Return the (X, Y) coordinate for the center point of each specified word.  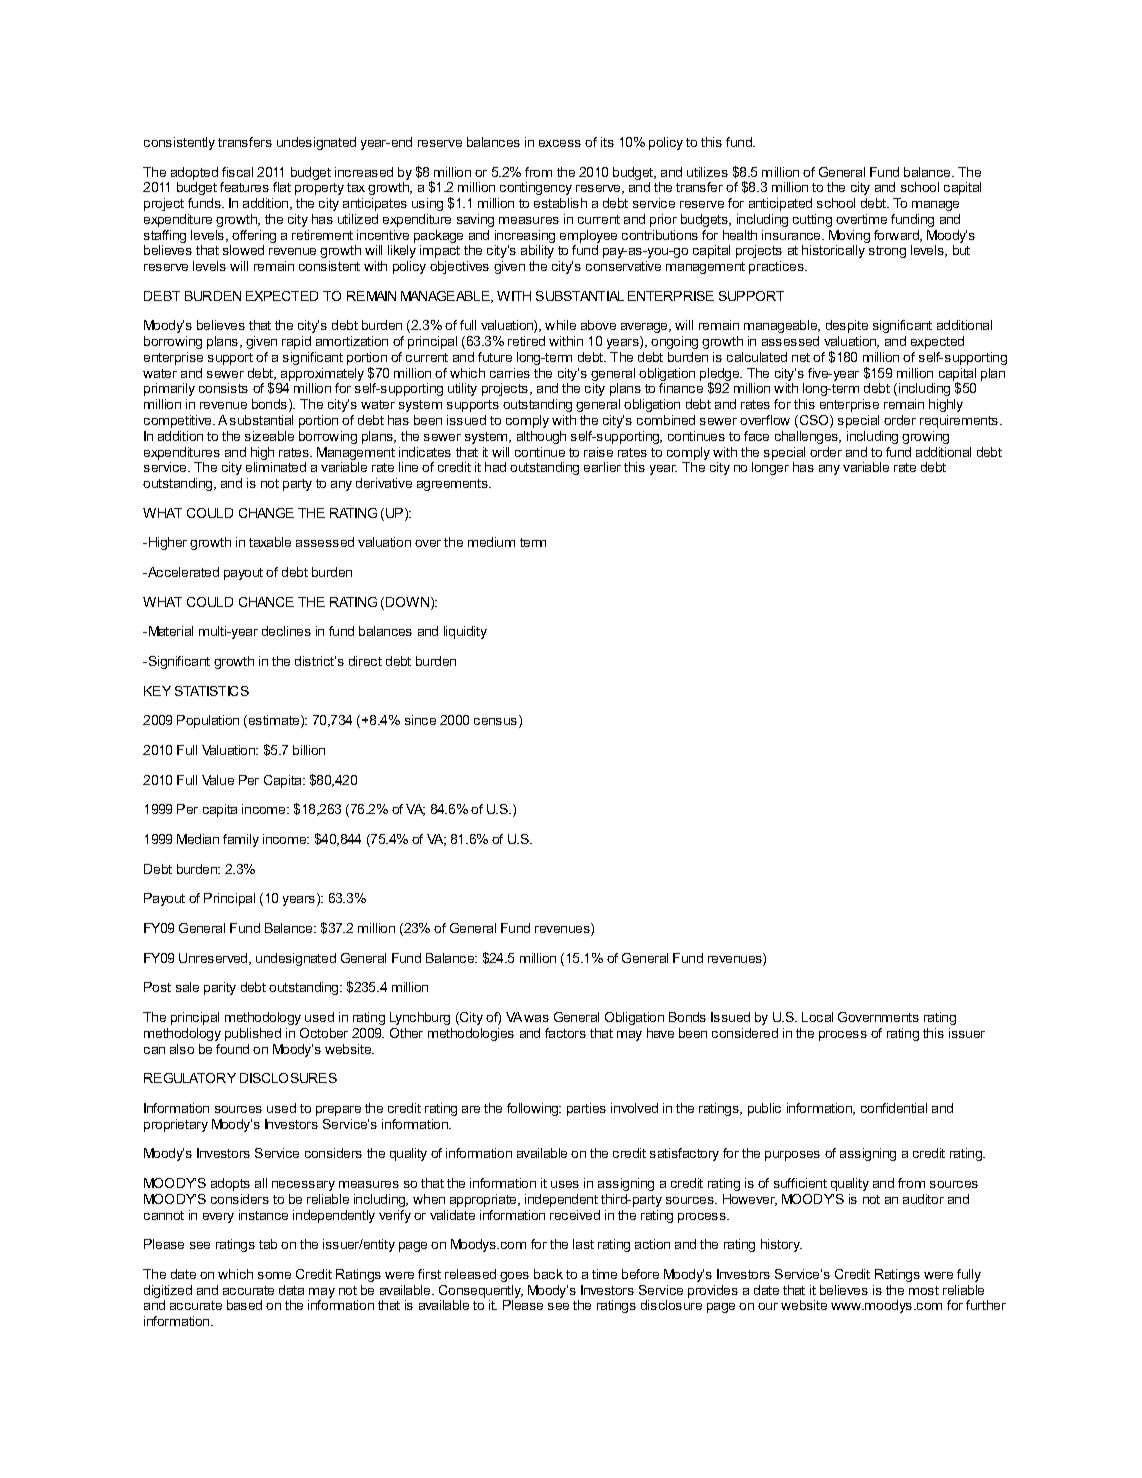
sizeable (269, 436)
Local (817, 1017)
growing (925, 437)
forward (897, 236)
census (497, 723)
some (274, 1275)
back (548, 1274)
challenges (807, 437)
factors (565, 1033)
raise (598, 452)
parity (220, 988)
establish (560, 203)
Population (208, 721)
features (244, 187)
